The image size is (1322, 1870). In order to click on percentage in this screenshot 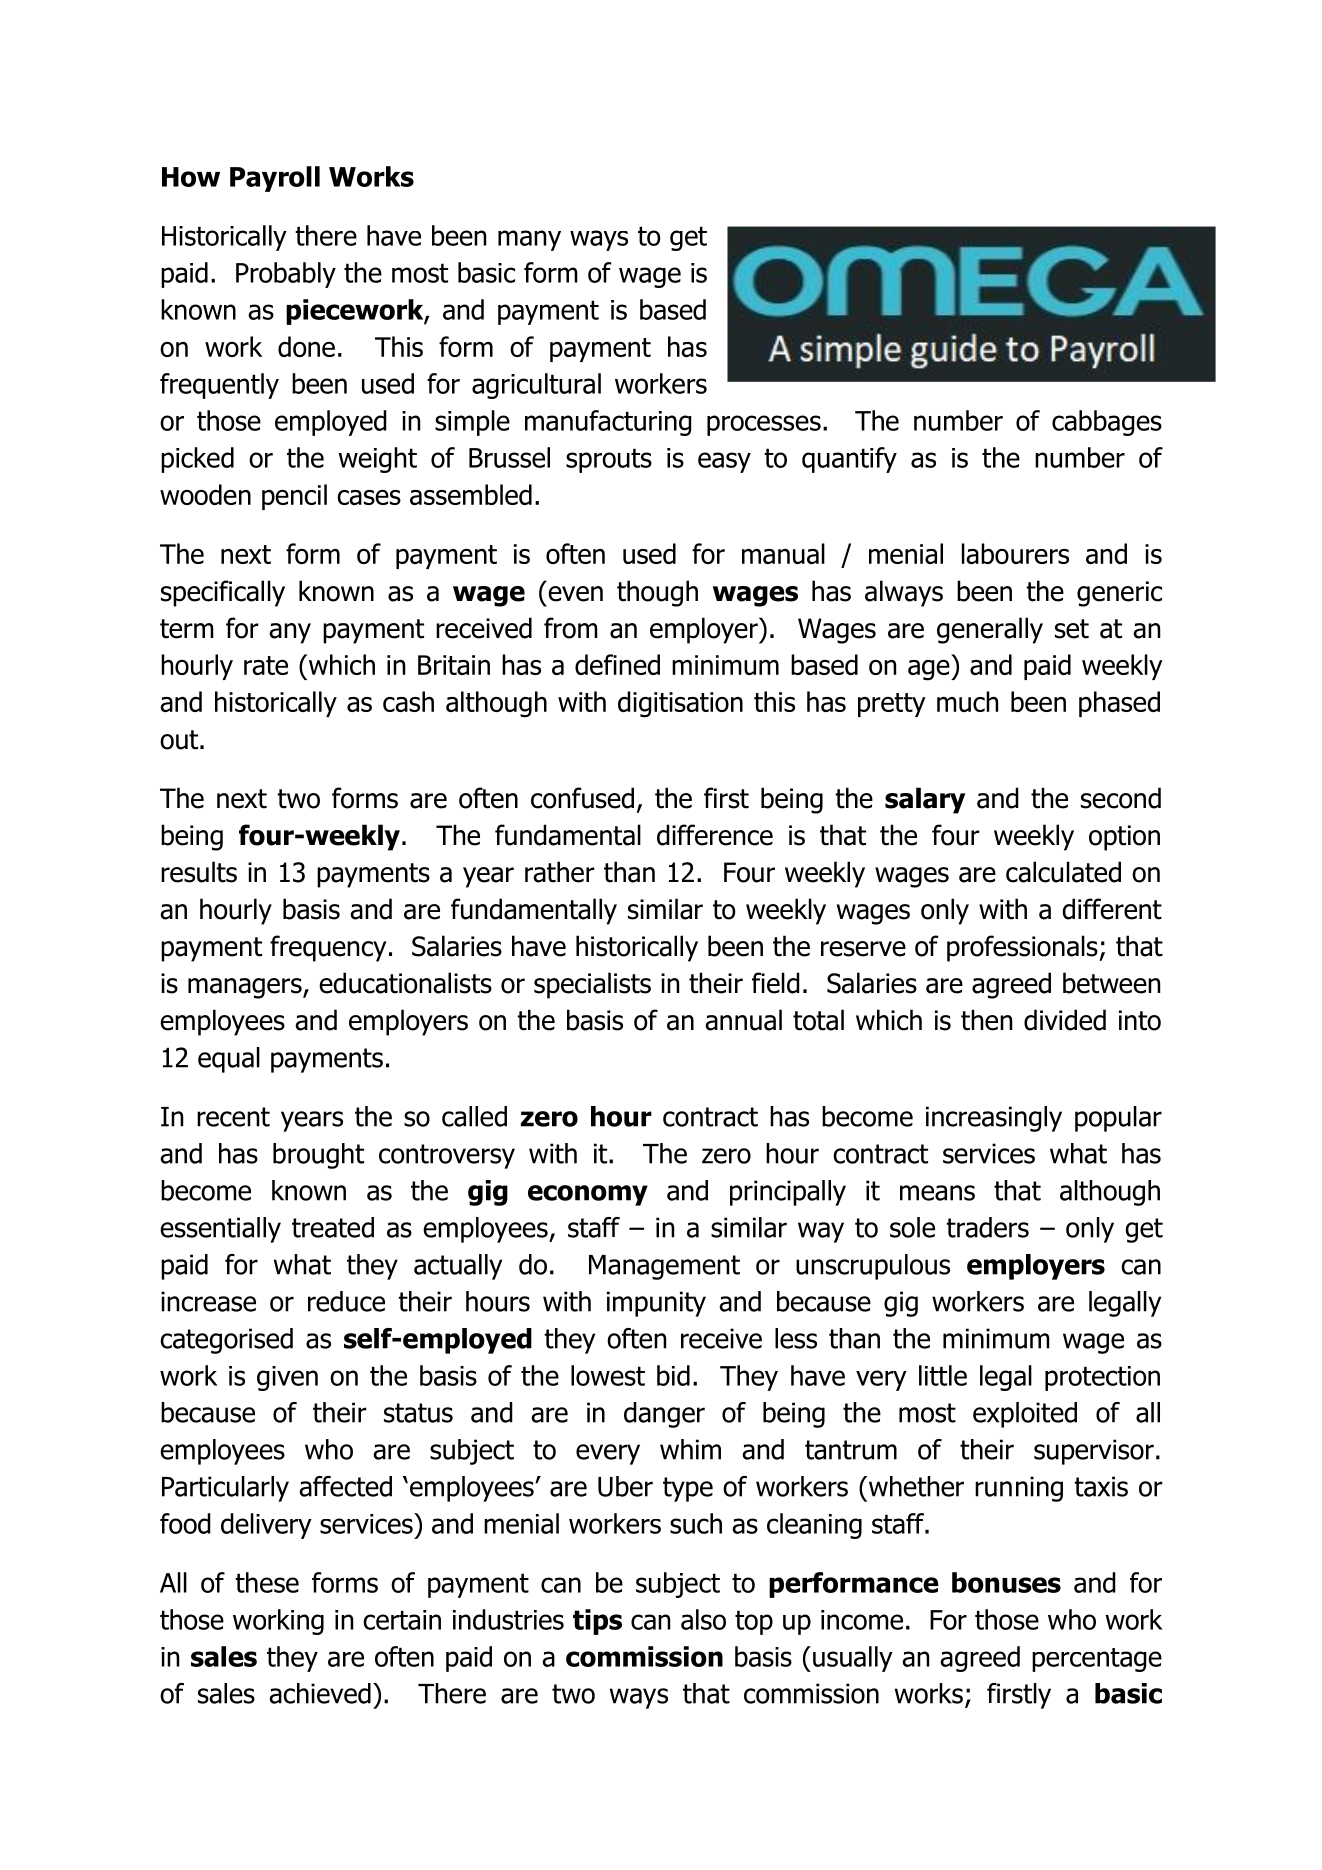, I will do `click(1097, 1660)`.
